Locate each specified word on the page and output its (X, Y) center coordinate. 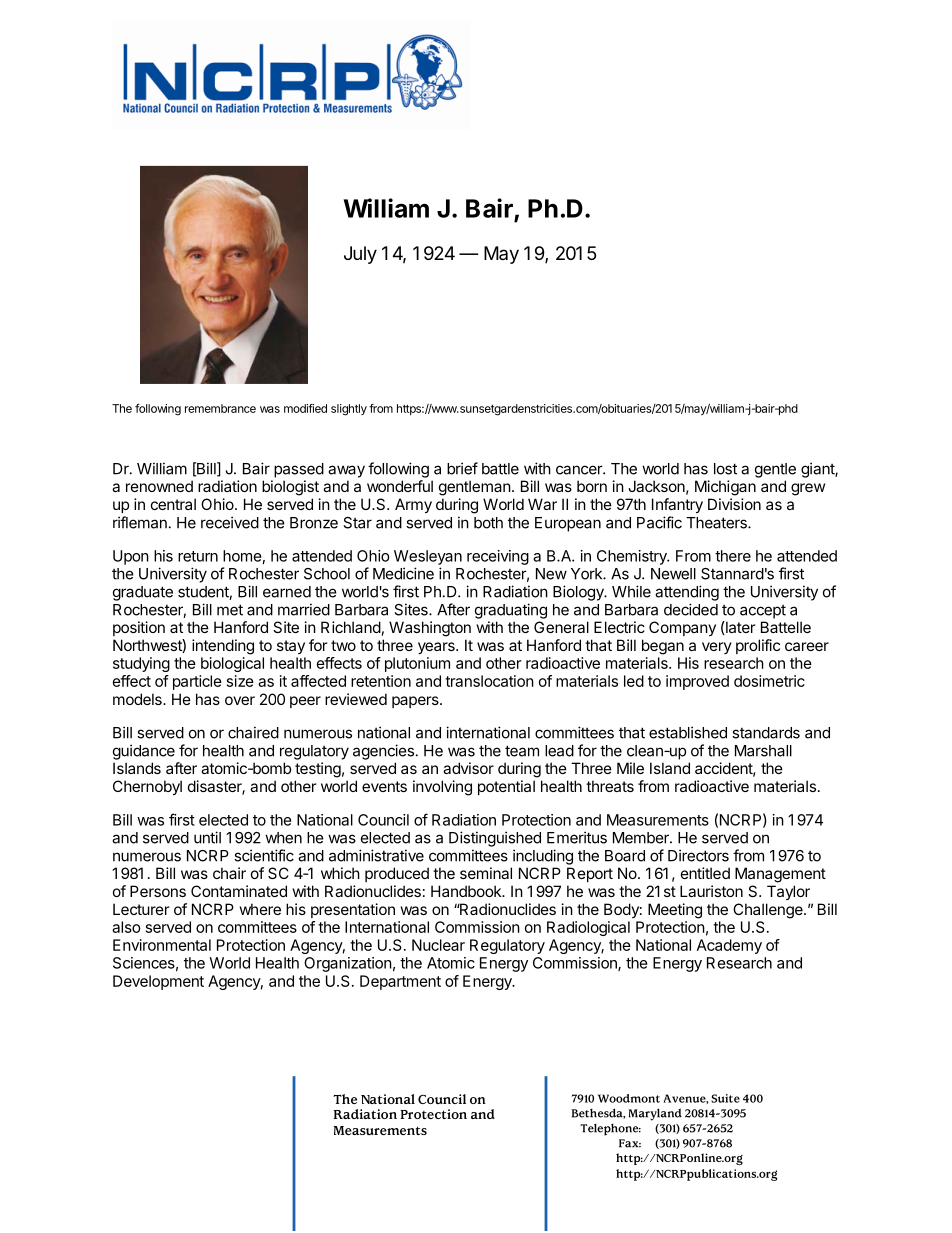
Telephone (610, 1130)
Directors (698, 855)
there (733, 556)
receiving (498, 557)
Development (158, 982)
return (198, 556)
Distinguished (495, 839)
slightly (349, 410)
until (207, 837)
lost (725, 469)
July (360, 255)
